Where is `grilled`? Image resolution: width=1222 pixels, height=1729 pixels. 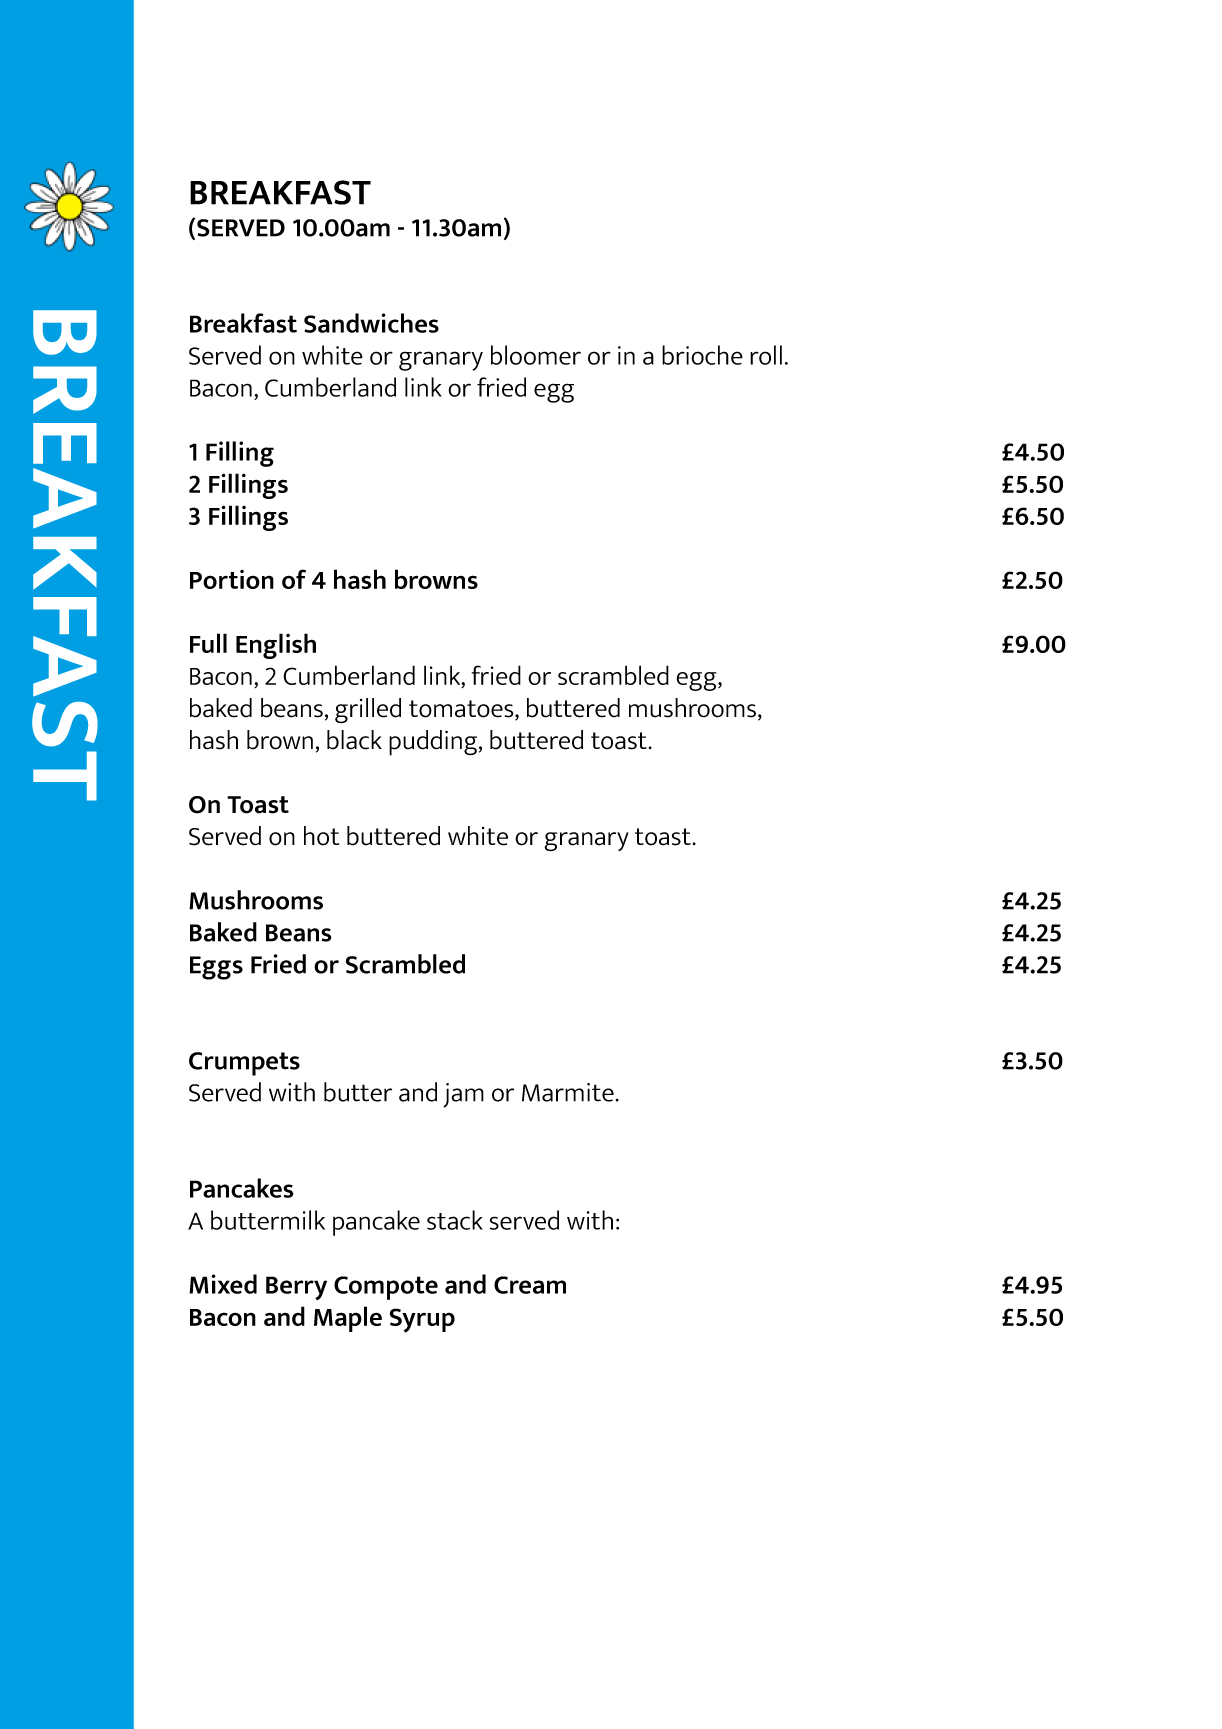 grilled is located at coordinates (368, 711).
